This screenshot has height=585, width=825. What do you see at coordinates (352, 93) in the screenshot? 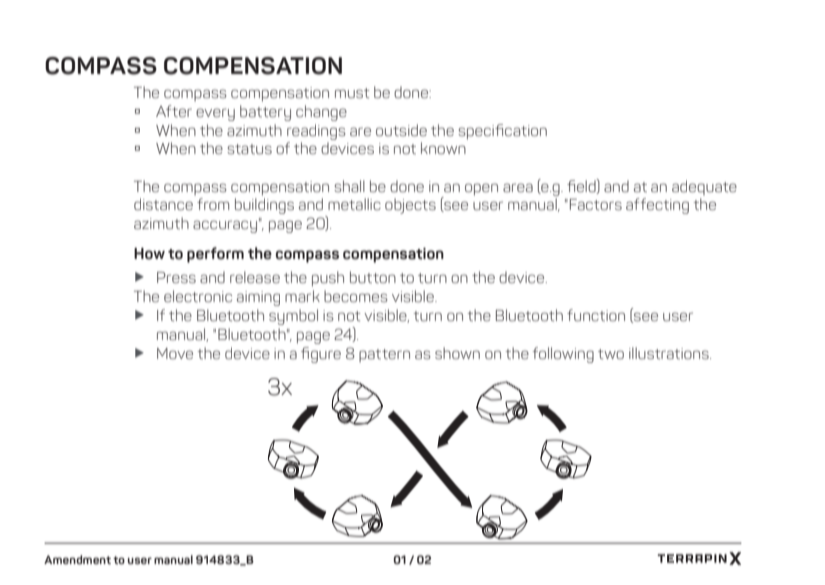
I see `must` at bounding box center [352, 93].
